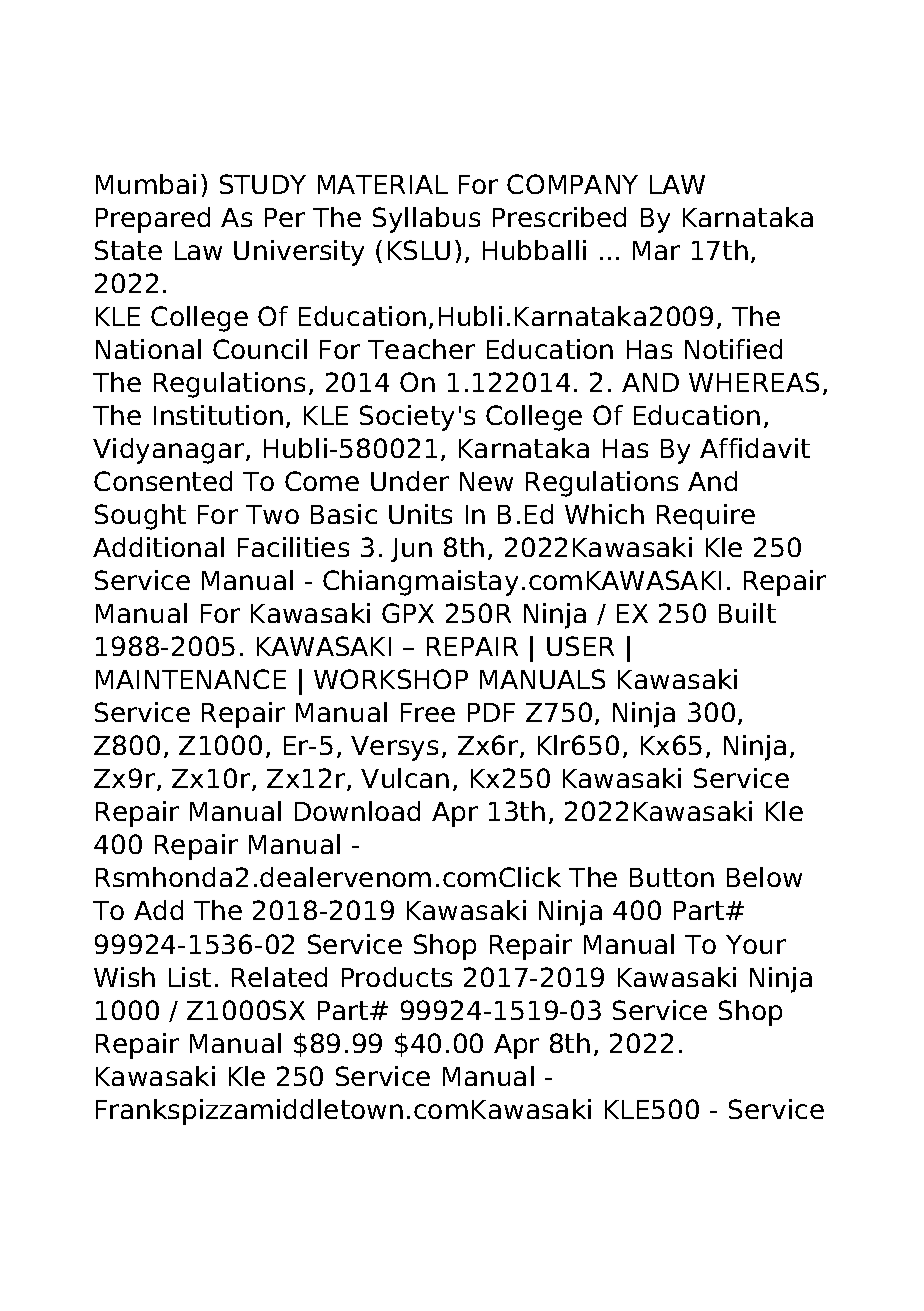 The width and height of the document is (924, 1311). Describe the element at coordinates (191, 679) in the document. I see `MAINTENANCE` at that location.
